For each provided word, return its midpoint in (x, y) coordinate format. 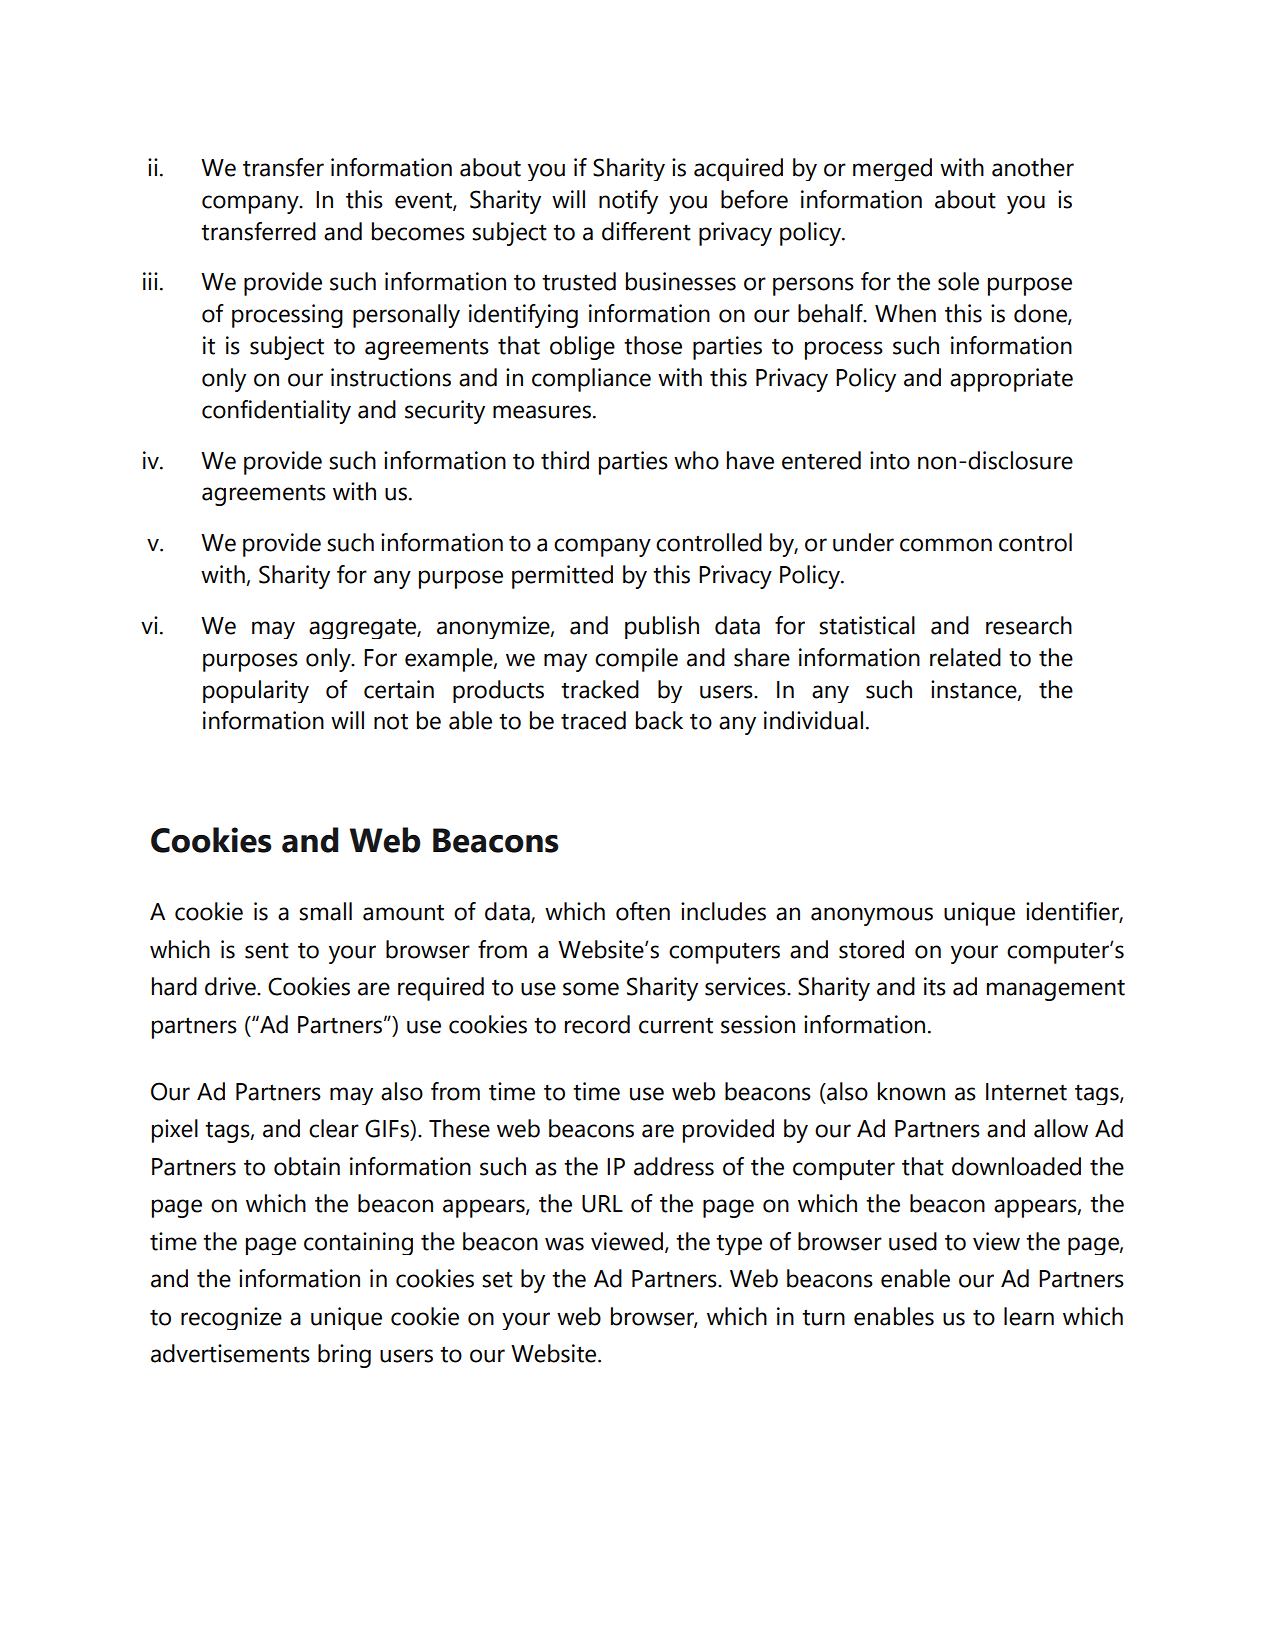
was (564, 1244)
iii (150, 281)
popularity (256, 691)
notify (628, 202)
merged (892, 169)
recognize (231, 1318)
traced (593, 720)
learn (1029, 1316)
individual (813, 720)
